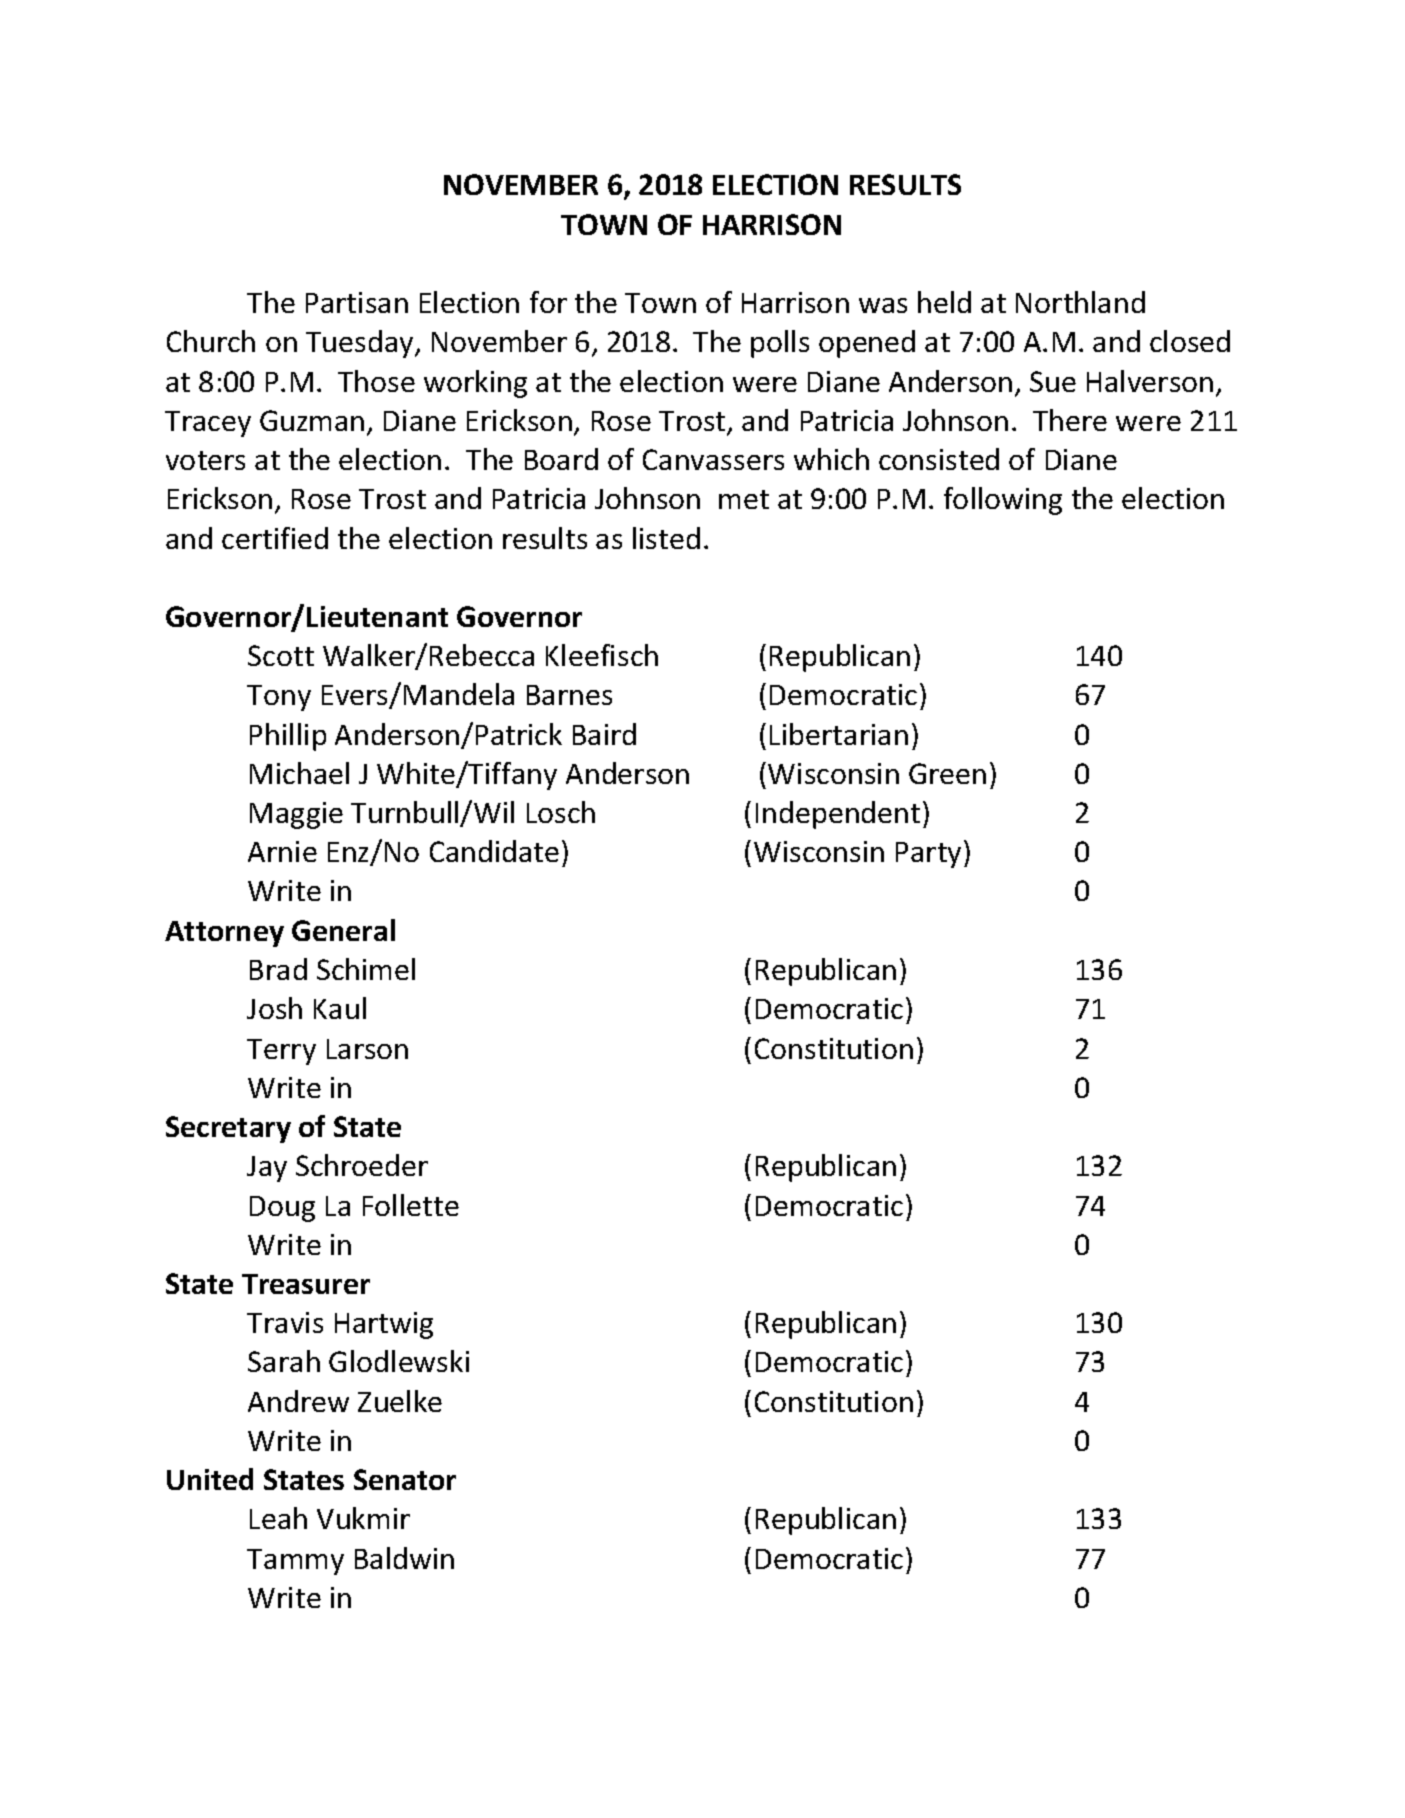 This screenshot has width=1405, height=1818. Describe the element at coordinates (362, 1165) in the screenshot. I see `Schroeder` at that location.
